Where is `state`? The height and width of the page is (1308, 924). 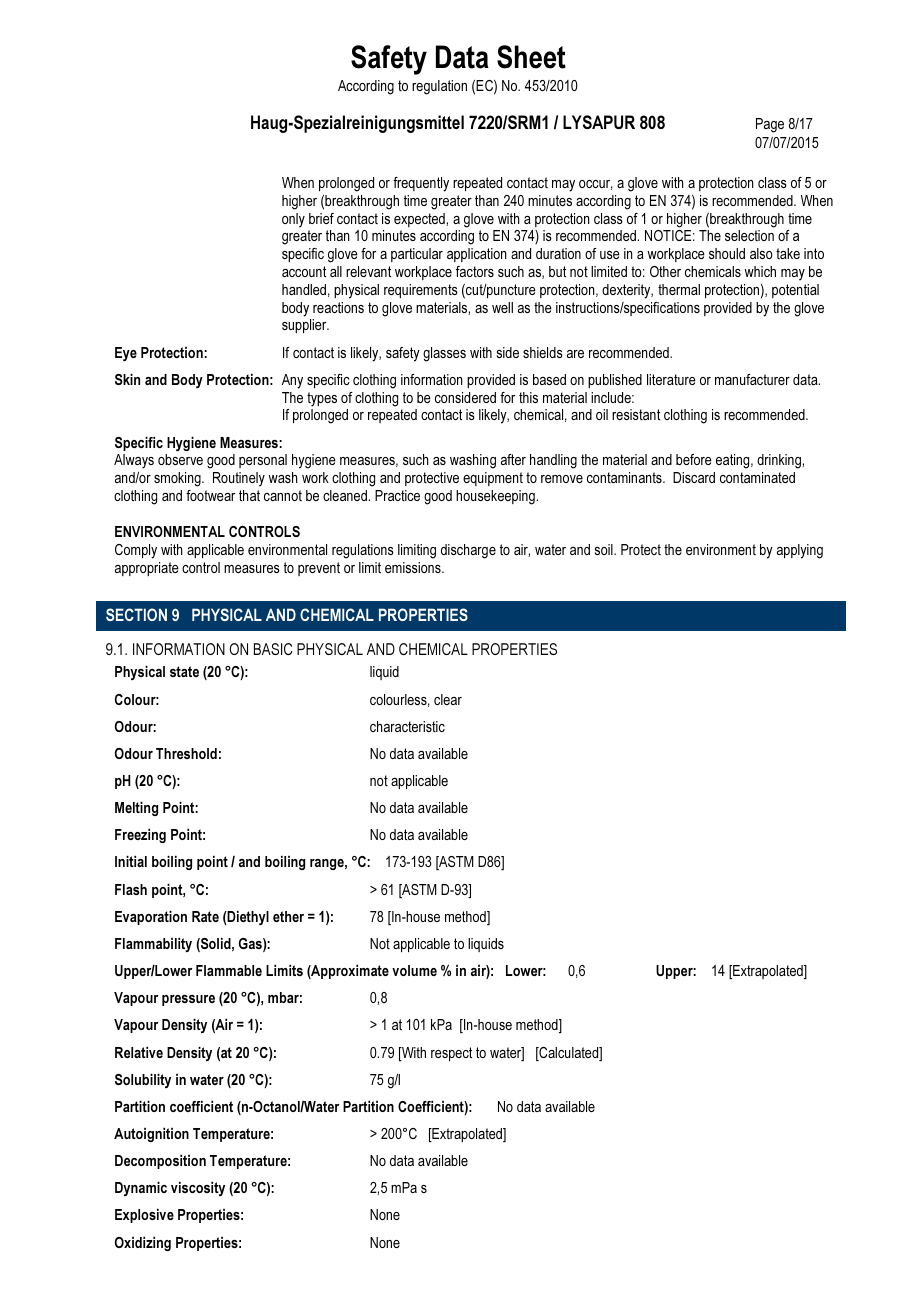 state is located at coordinates (184, 671).
